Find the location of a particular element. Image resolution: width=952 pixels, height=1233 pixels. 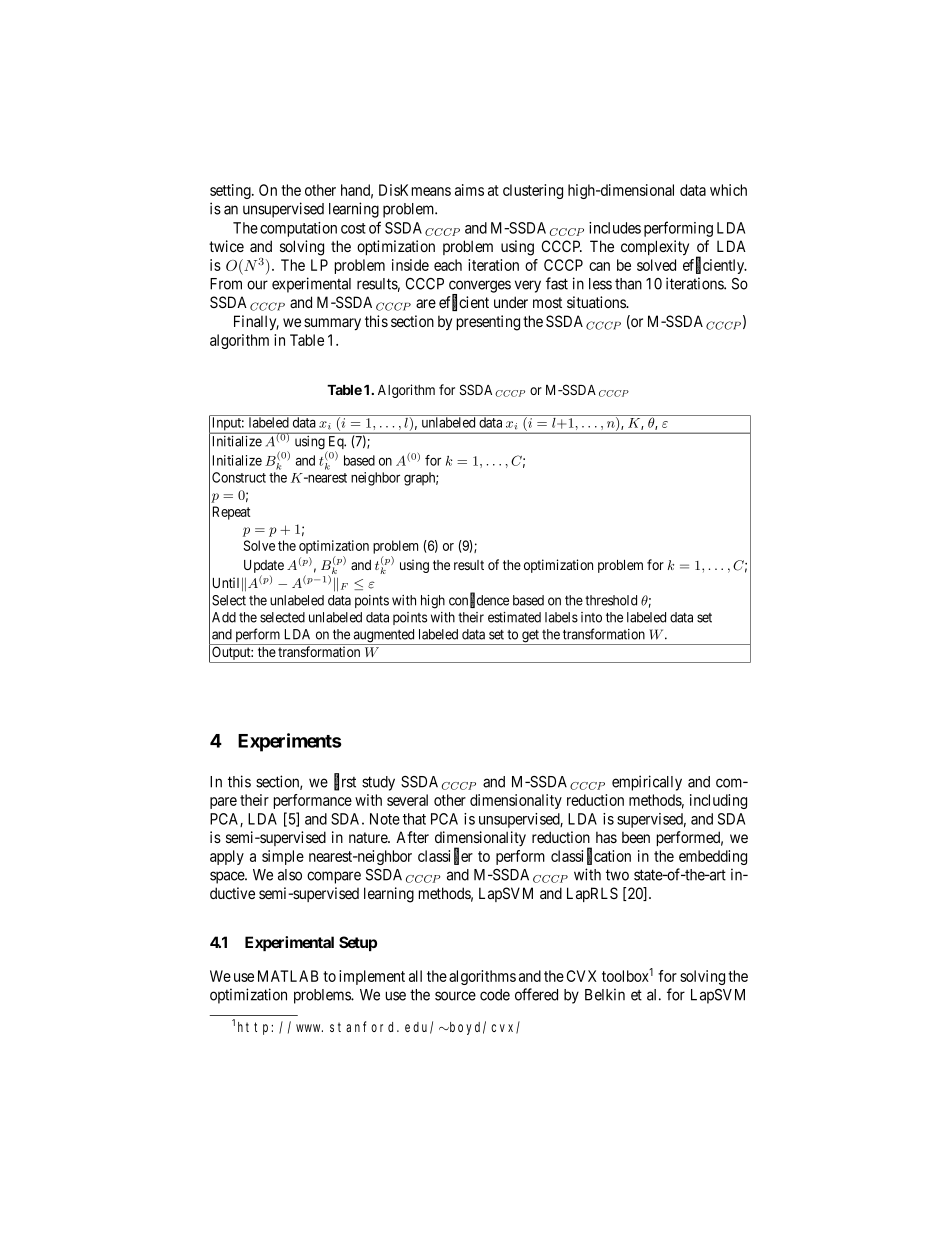

Belkin is located at coordinates (605, 994).
